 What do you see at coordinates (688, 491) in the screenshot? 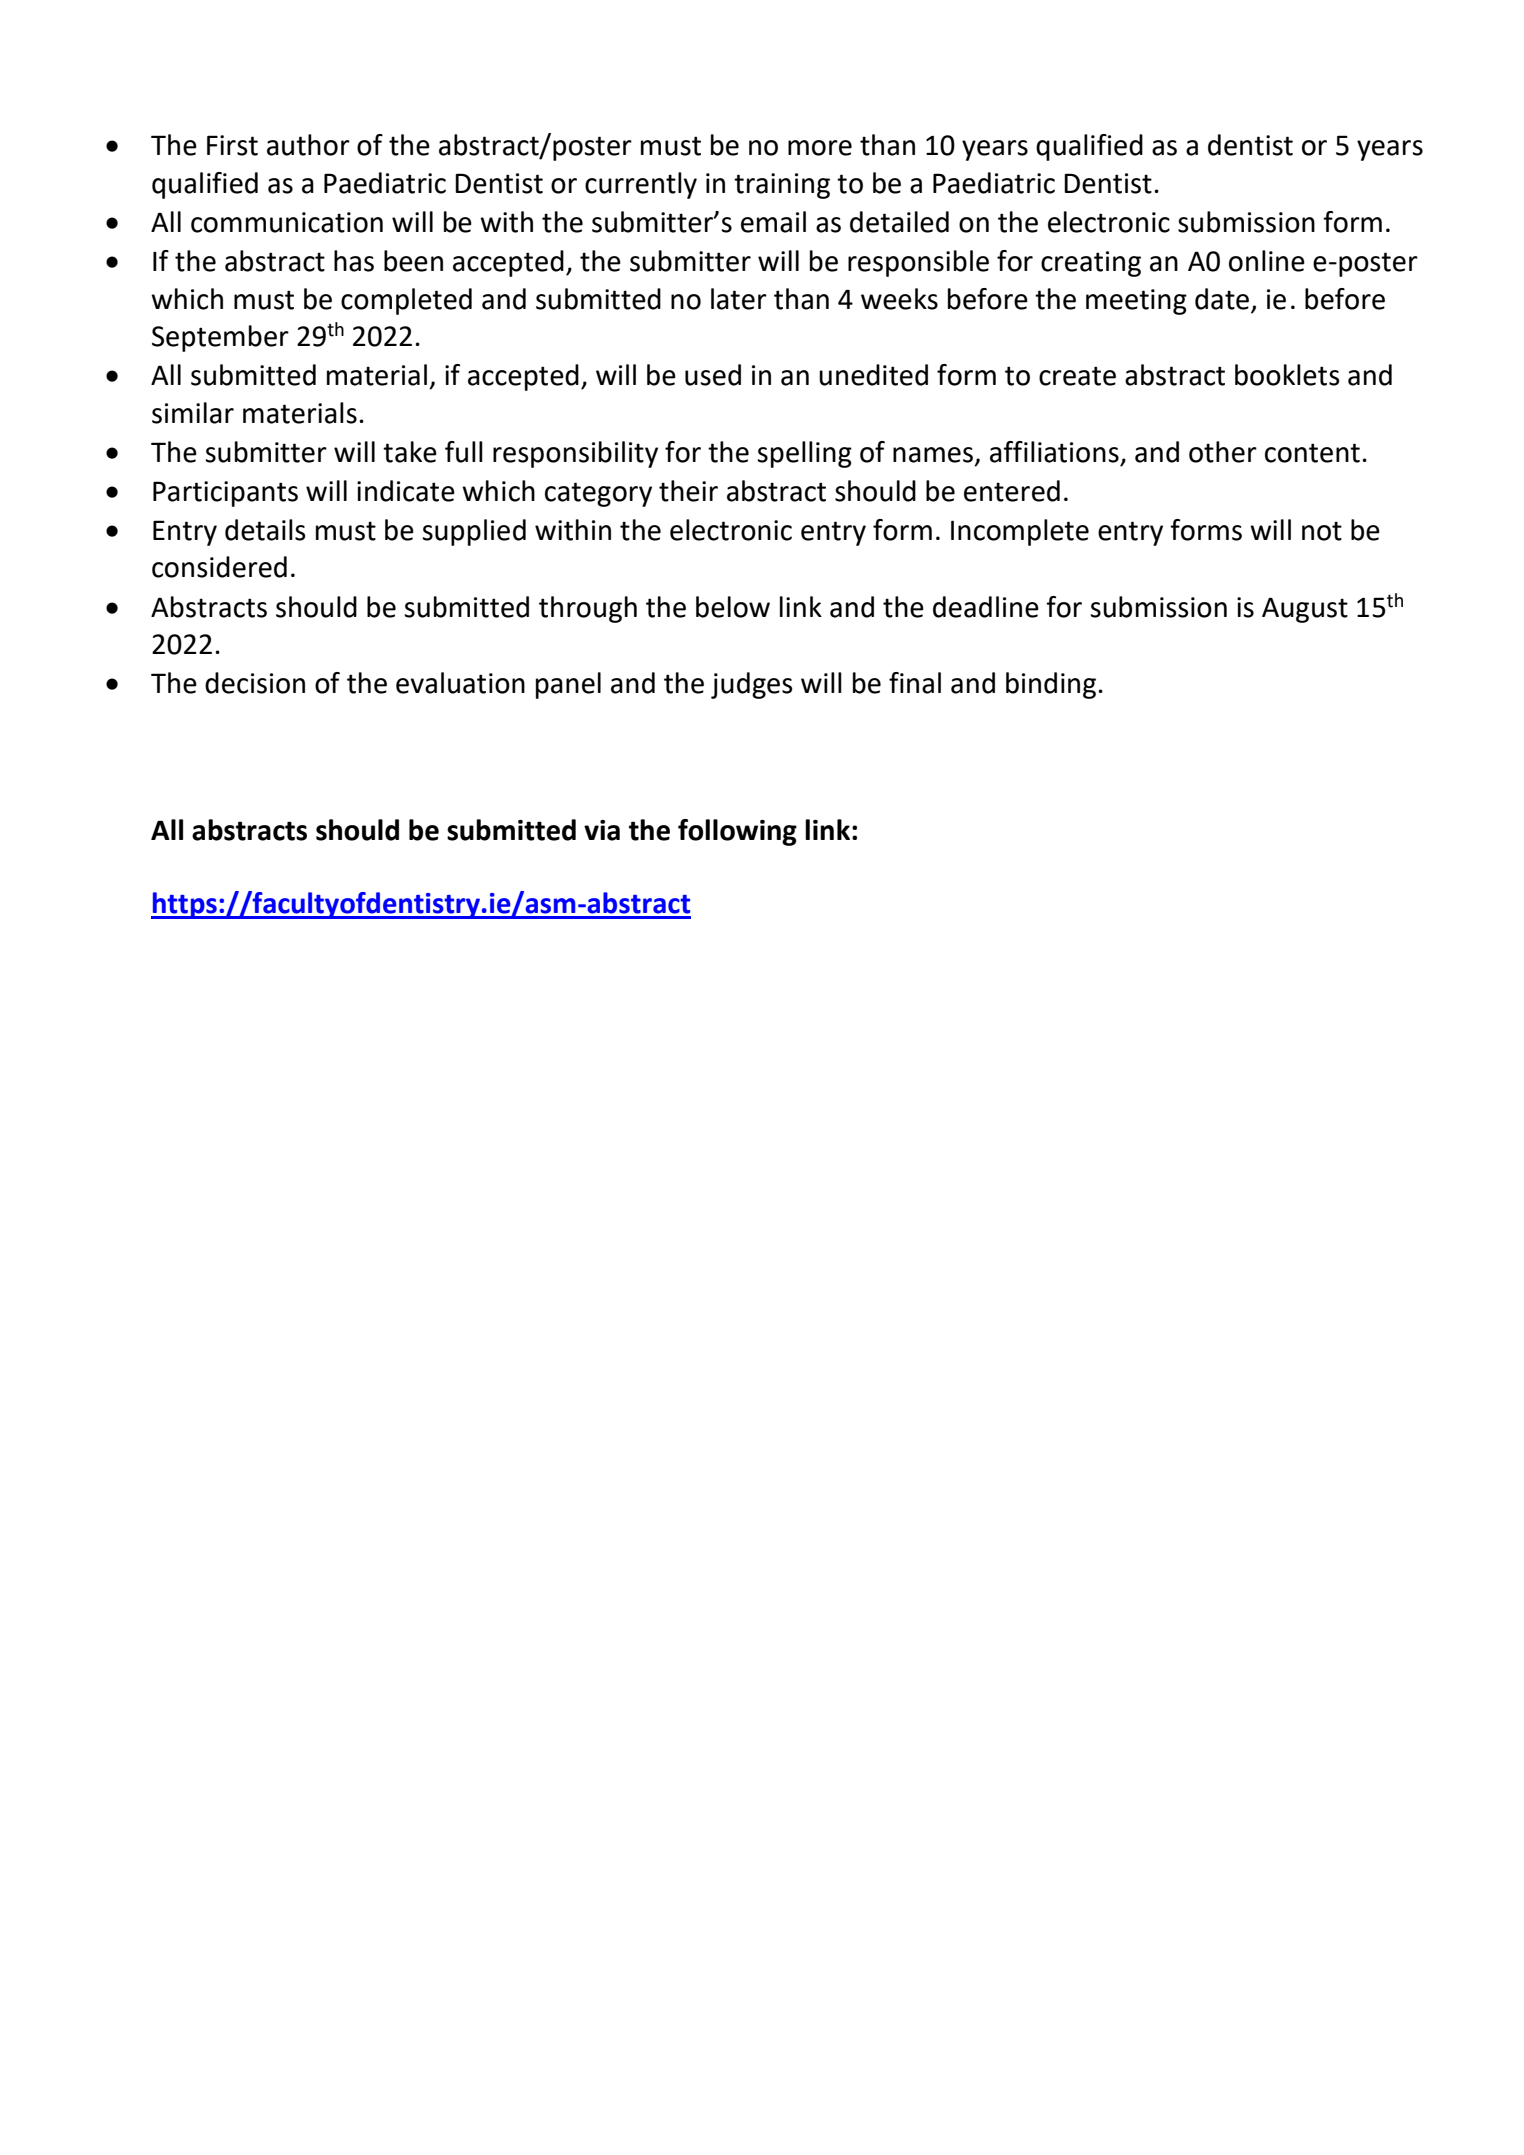
I see `their` at bounding box center [688, 491].
